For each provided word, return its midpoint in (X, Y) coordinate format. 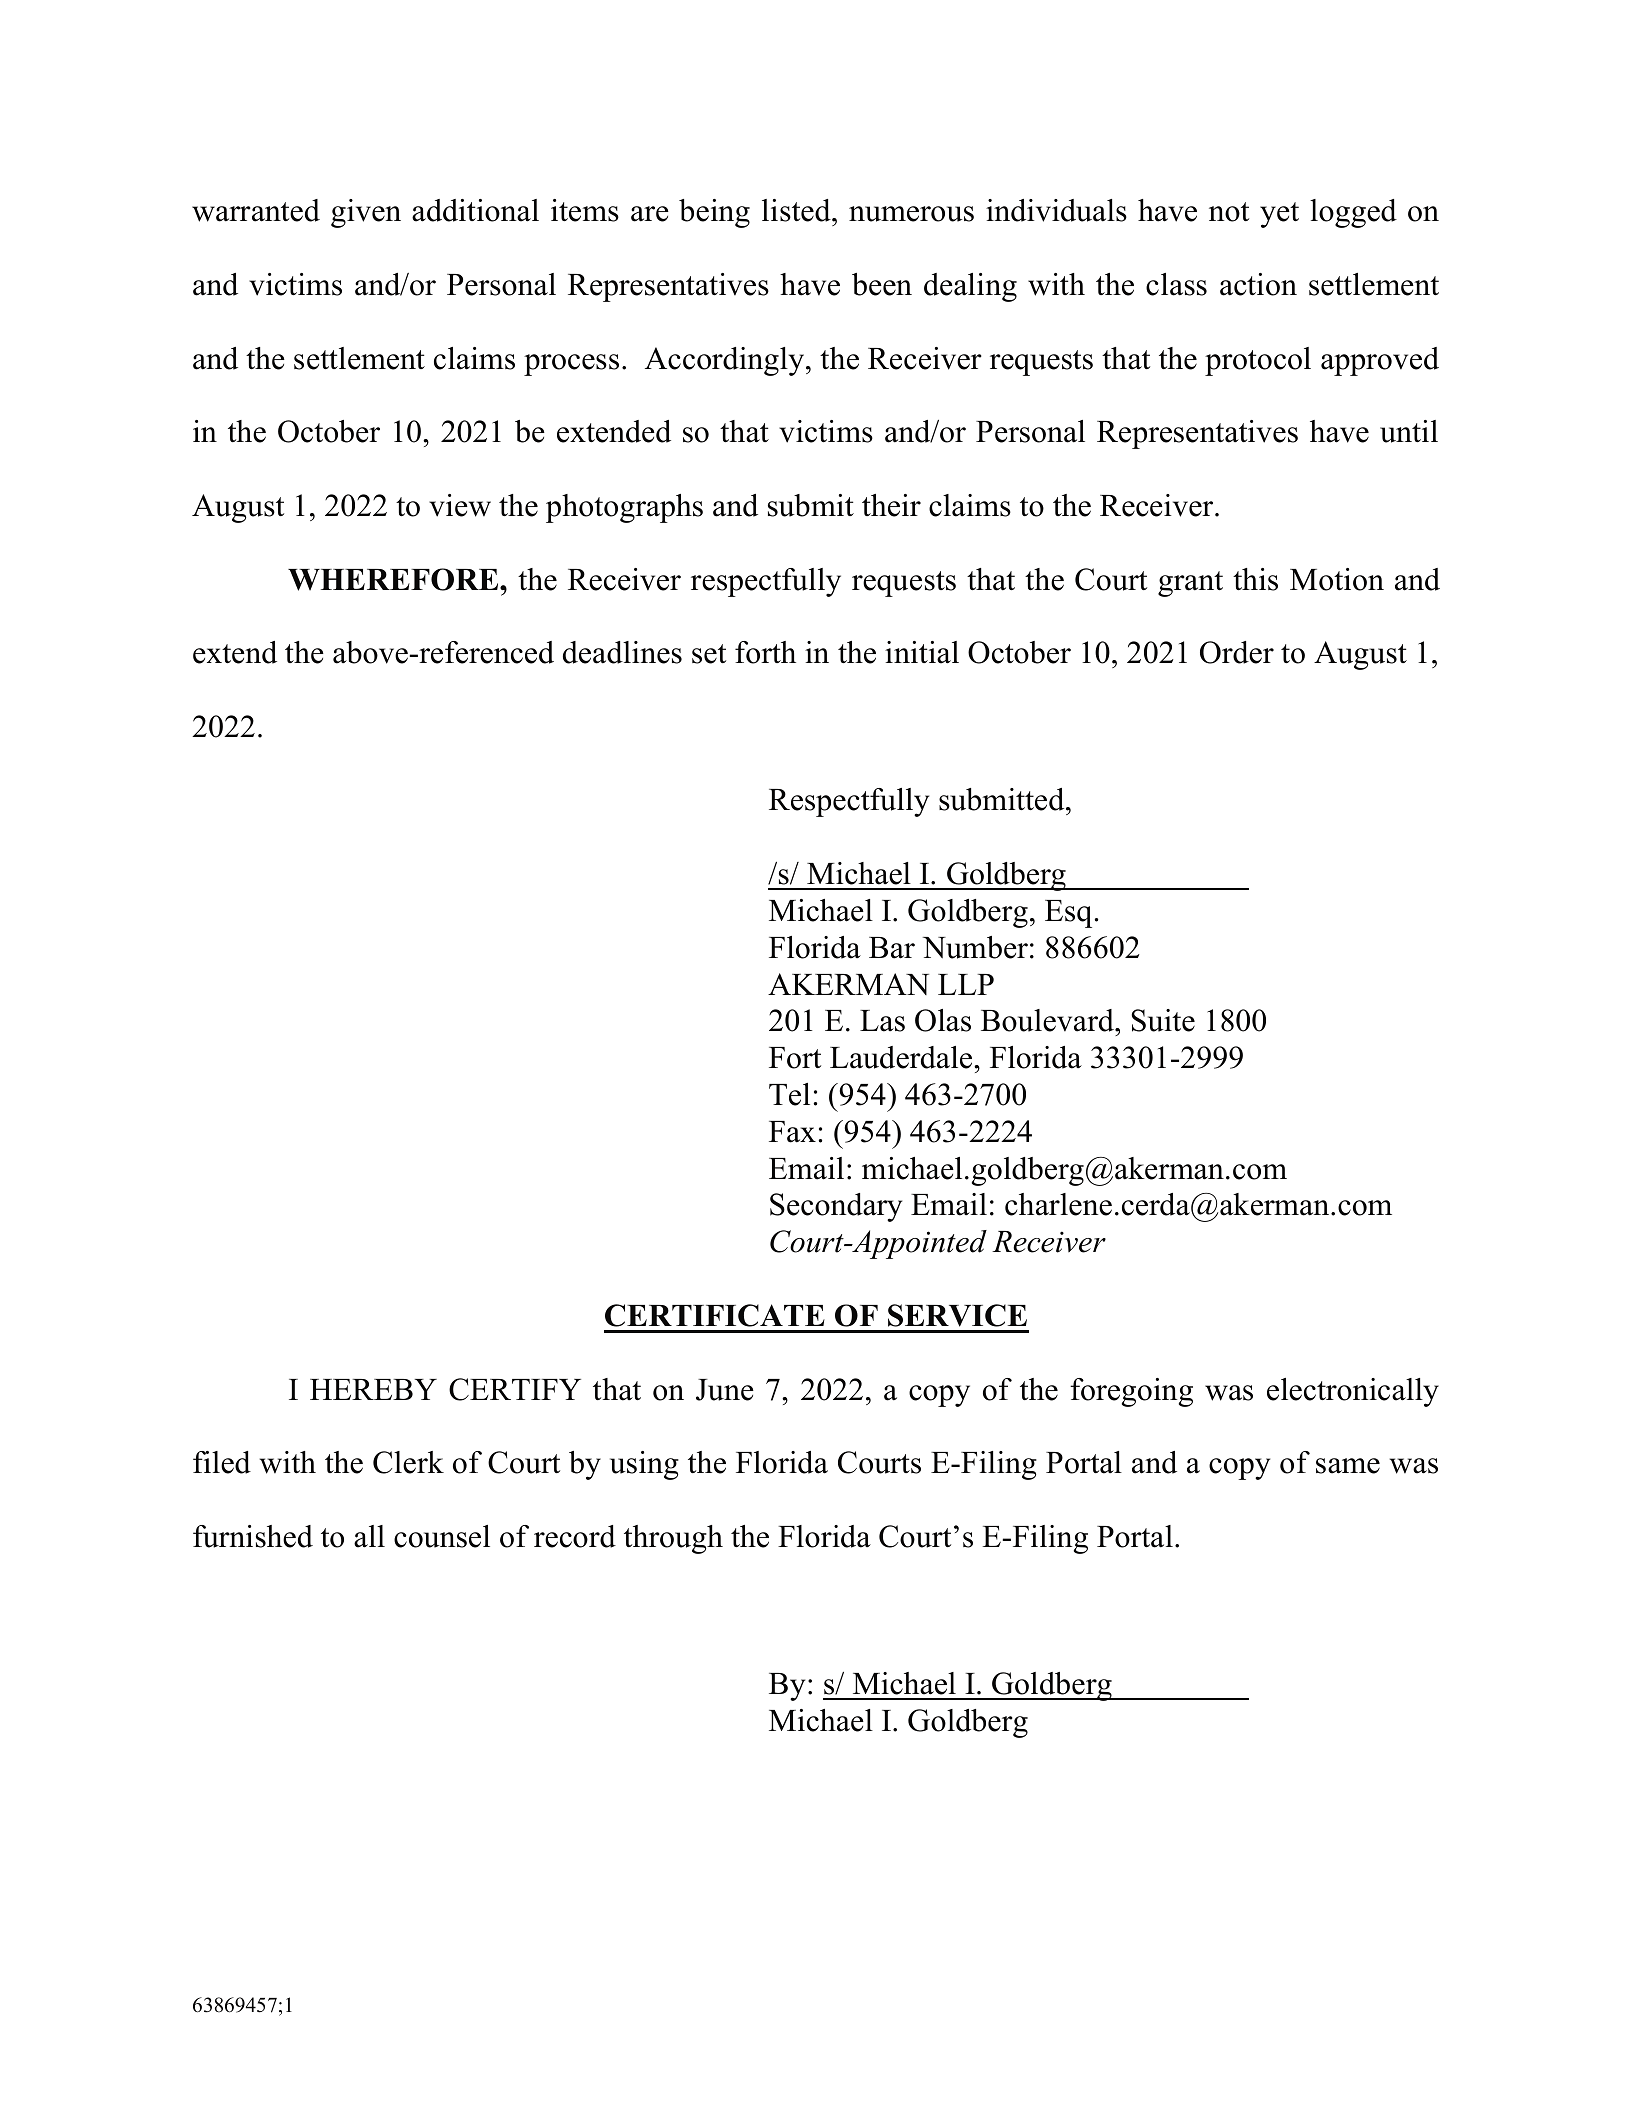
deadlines (622, 652)
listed (797, 210)
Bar (892, 948)
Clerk (408, 1462)
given (366, 213)
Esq (1068, 914)
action (1258, 284)
